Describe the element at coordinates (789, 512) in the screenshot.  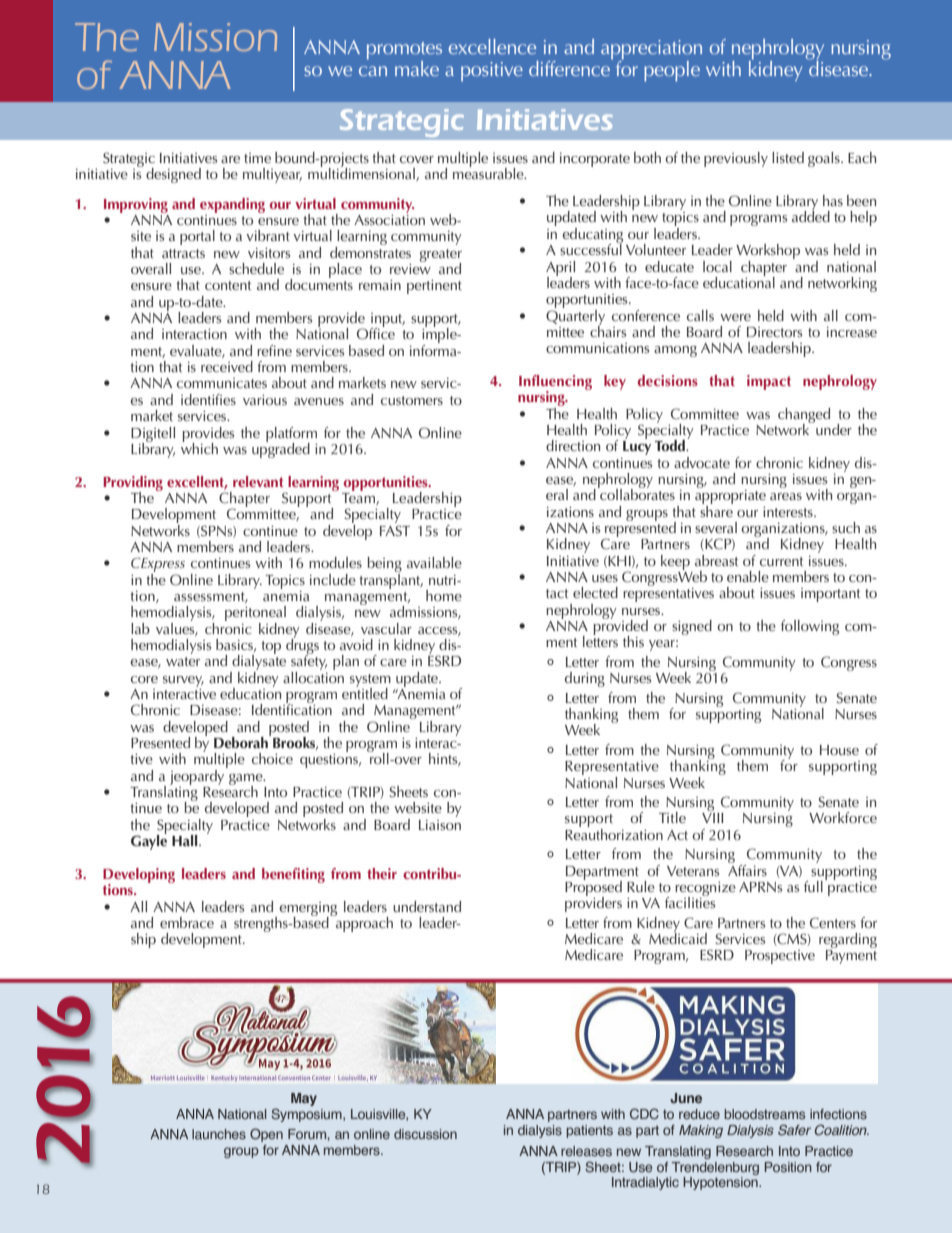
I see `interests` at that location.
